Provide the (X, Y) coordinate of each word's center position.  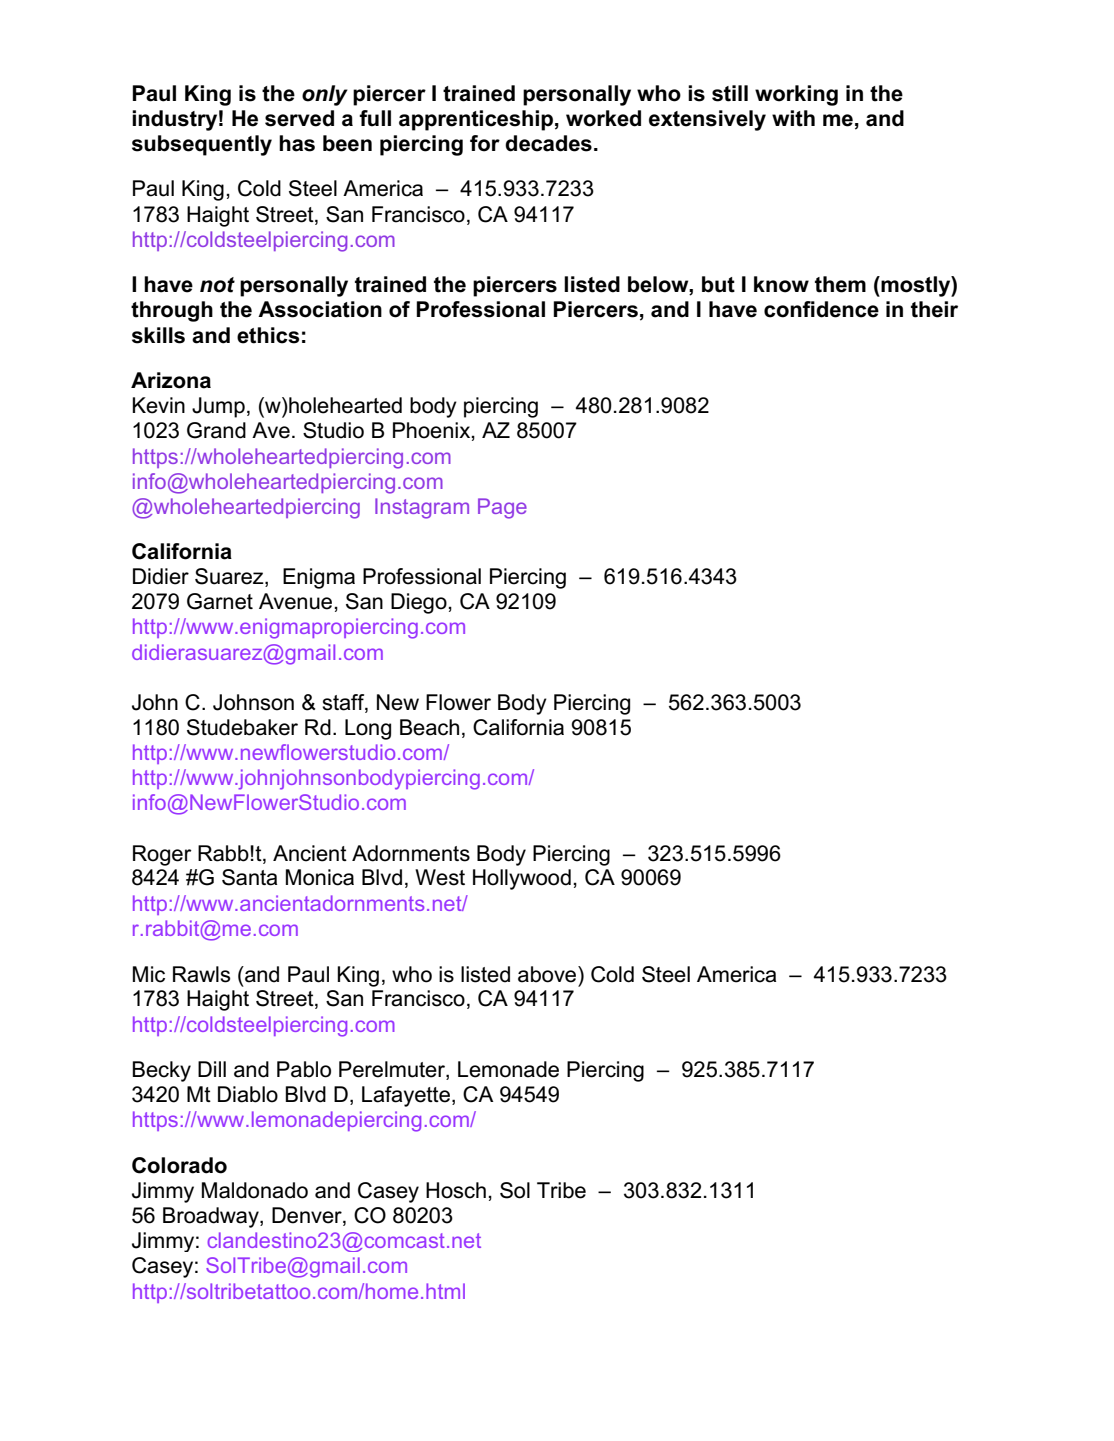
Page (502, 508)
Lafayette (406, 1096)
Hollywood (522, 879)
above (548, 974)
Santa (249, 877)
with (793, 118)
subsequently (202, 145)
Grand (216, 430)
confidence (821, 309)
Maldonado (255, 1190)
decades (548, 143)
